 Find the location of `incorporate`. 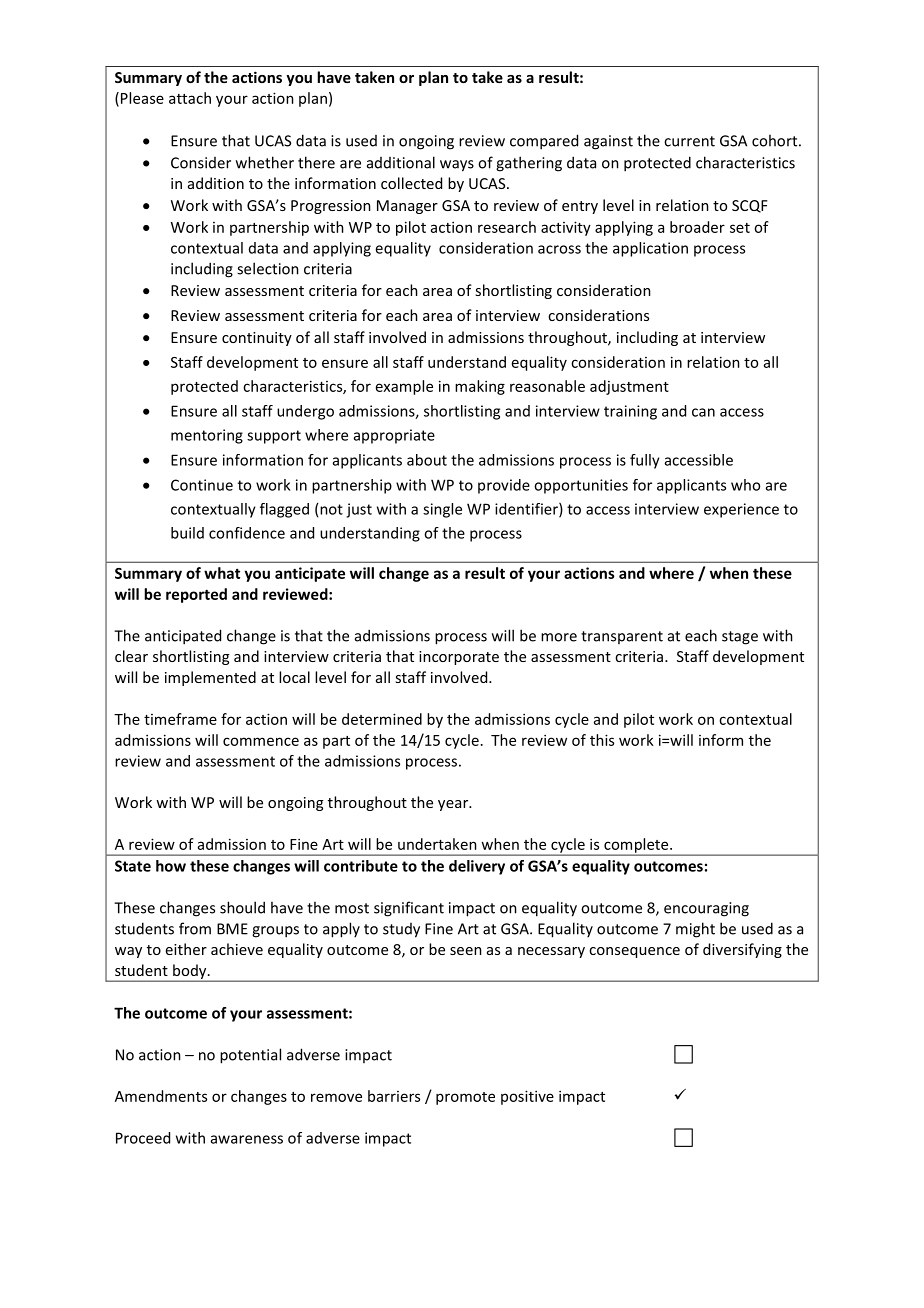

incorporate is located at coordinates (459, 658).
